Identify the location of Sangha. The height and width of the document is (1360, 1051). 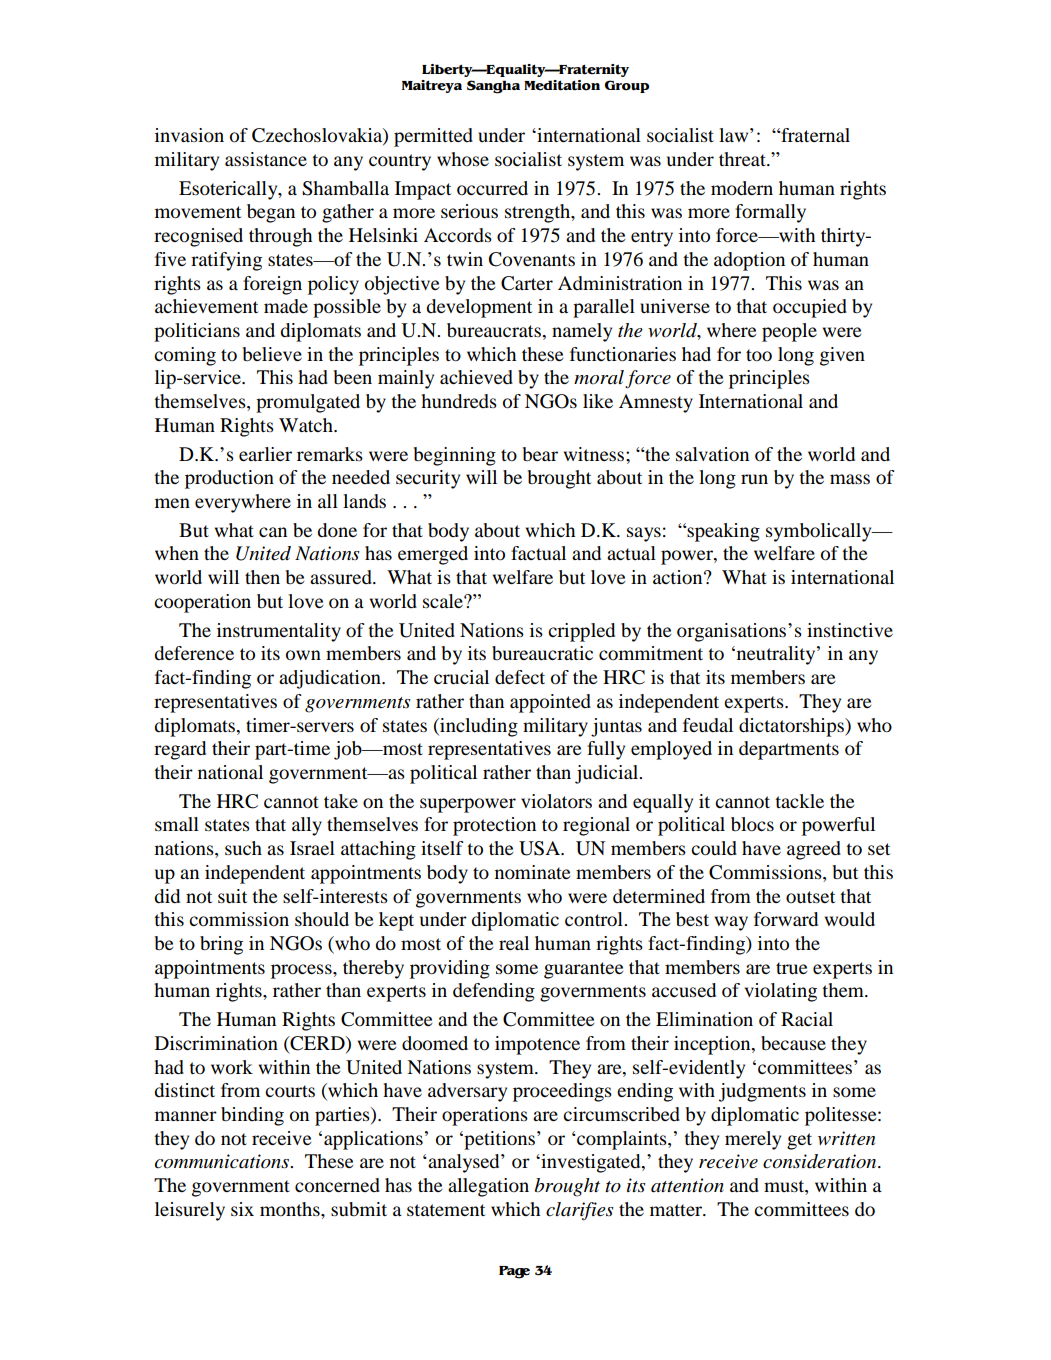
(493, 87).
